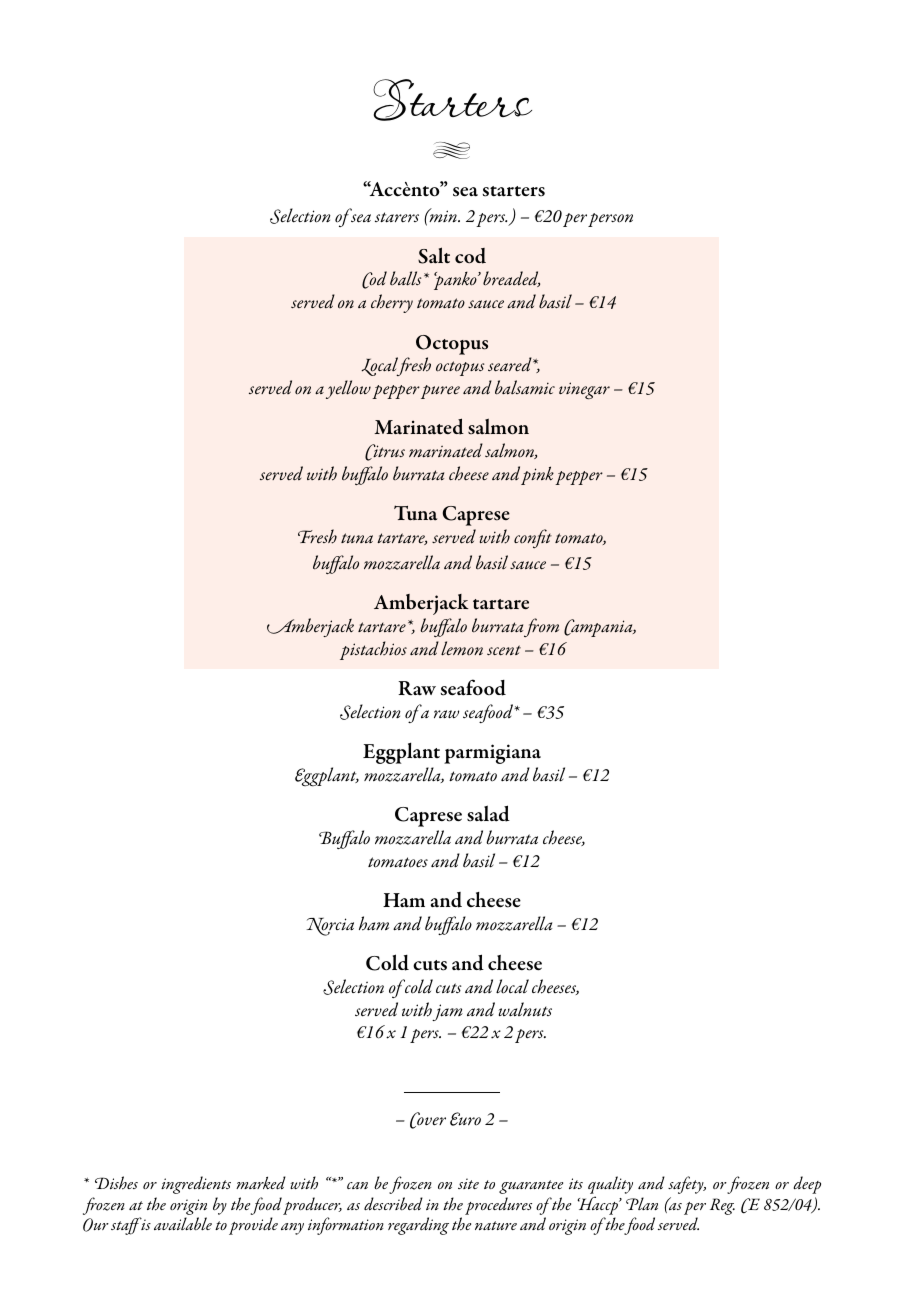 The width and height of the screenshot is (904, 1316). Describe the element at coordinates (373, 650) in the screenshot. I see `pistachios` at that location.
